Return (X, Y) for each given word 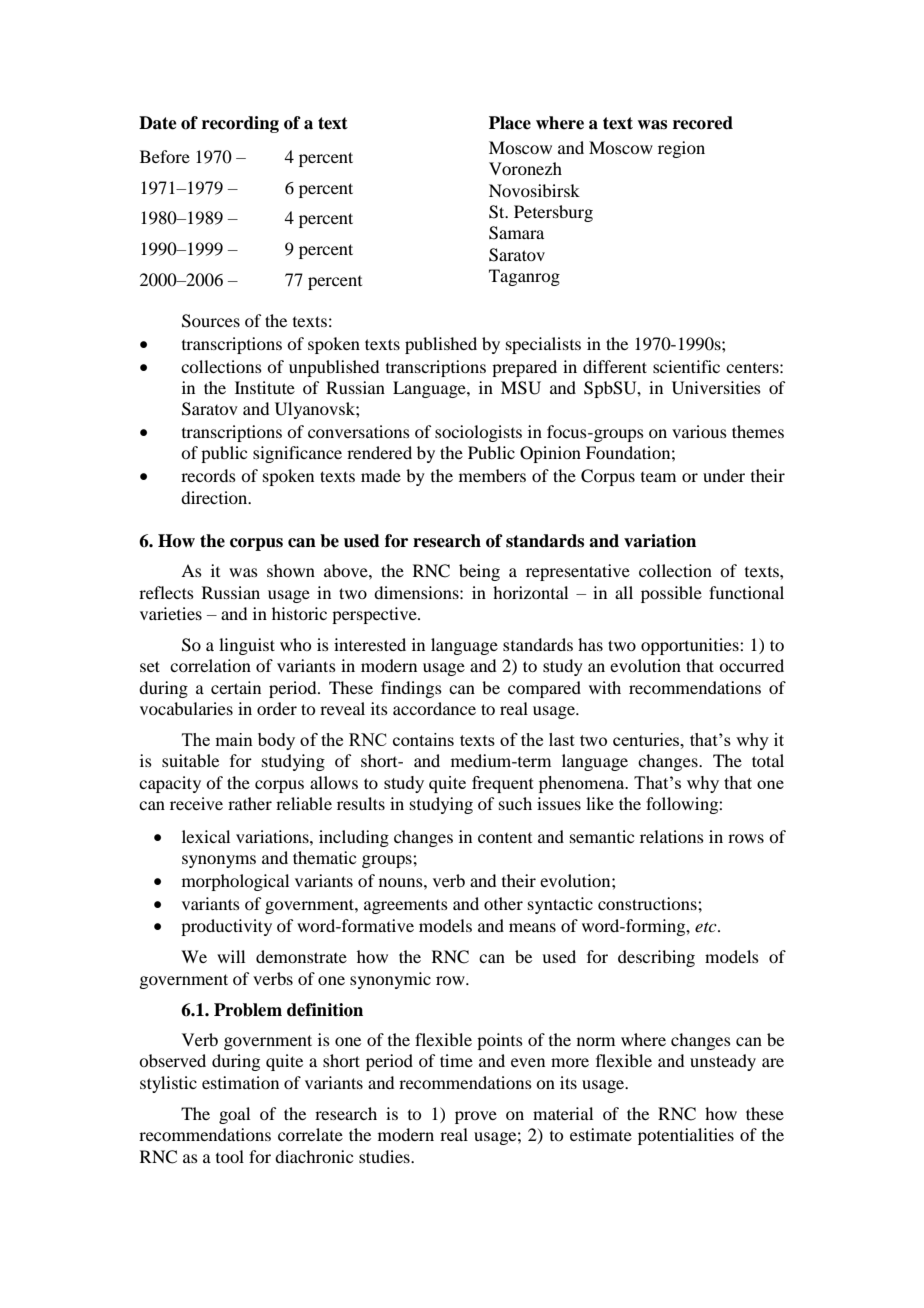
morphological (235, 882)
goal (234, 1115)
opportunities (691, 646)
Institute (265, 387)
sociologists (478, 433)
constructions (648, 903)
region (681, 149)
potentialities (686, 1136)
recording (240, 124)
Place (510, 123)
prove (476, 1117)
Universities (716, 388)
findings (411, 689)
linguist (247, 646)
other (503, 903)
